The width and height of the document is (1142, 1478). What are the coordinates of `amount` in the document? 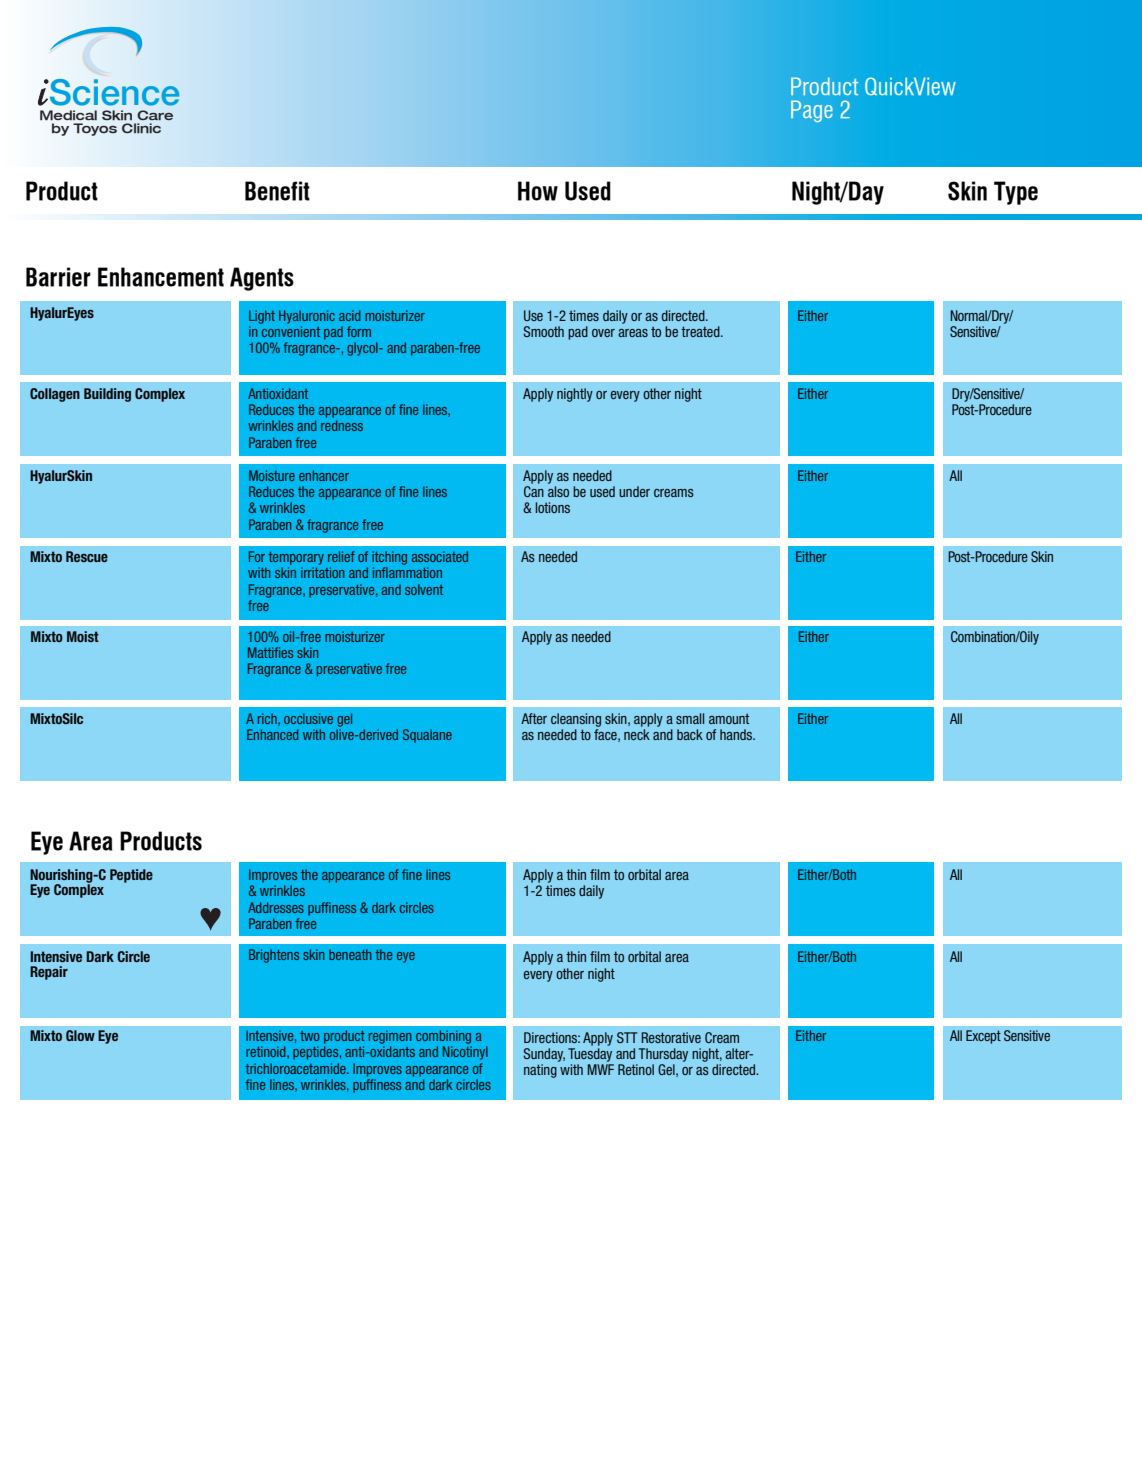 It's located at (729, 719).
